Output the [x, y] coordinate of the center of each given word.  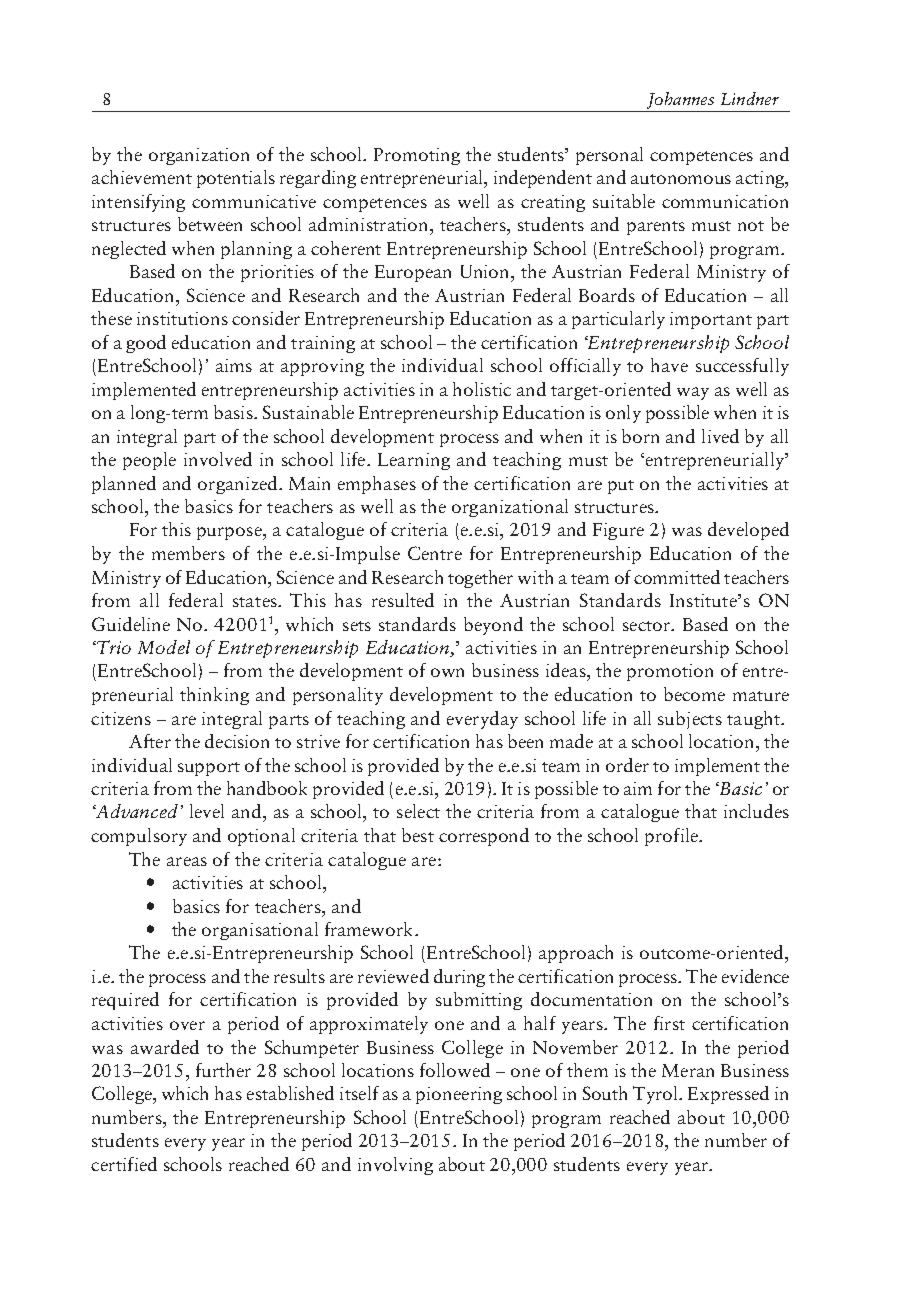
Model [164, 647]
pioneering [459, 1095]
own [447, 672]
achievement [142, 177]
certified [124, 1164]
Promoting [417, 156]
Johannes [680, 100]
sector [647, 626]
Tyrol [657, 1095]
